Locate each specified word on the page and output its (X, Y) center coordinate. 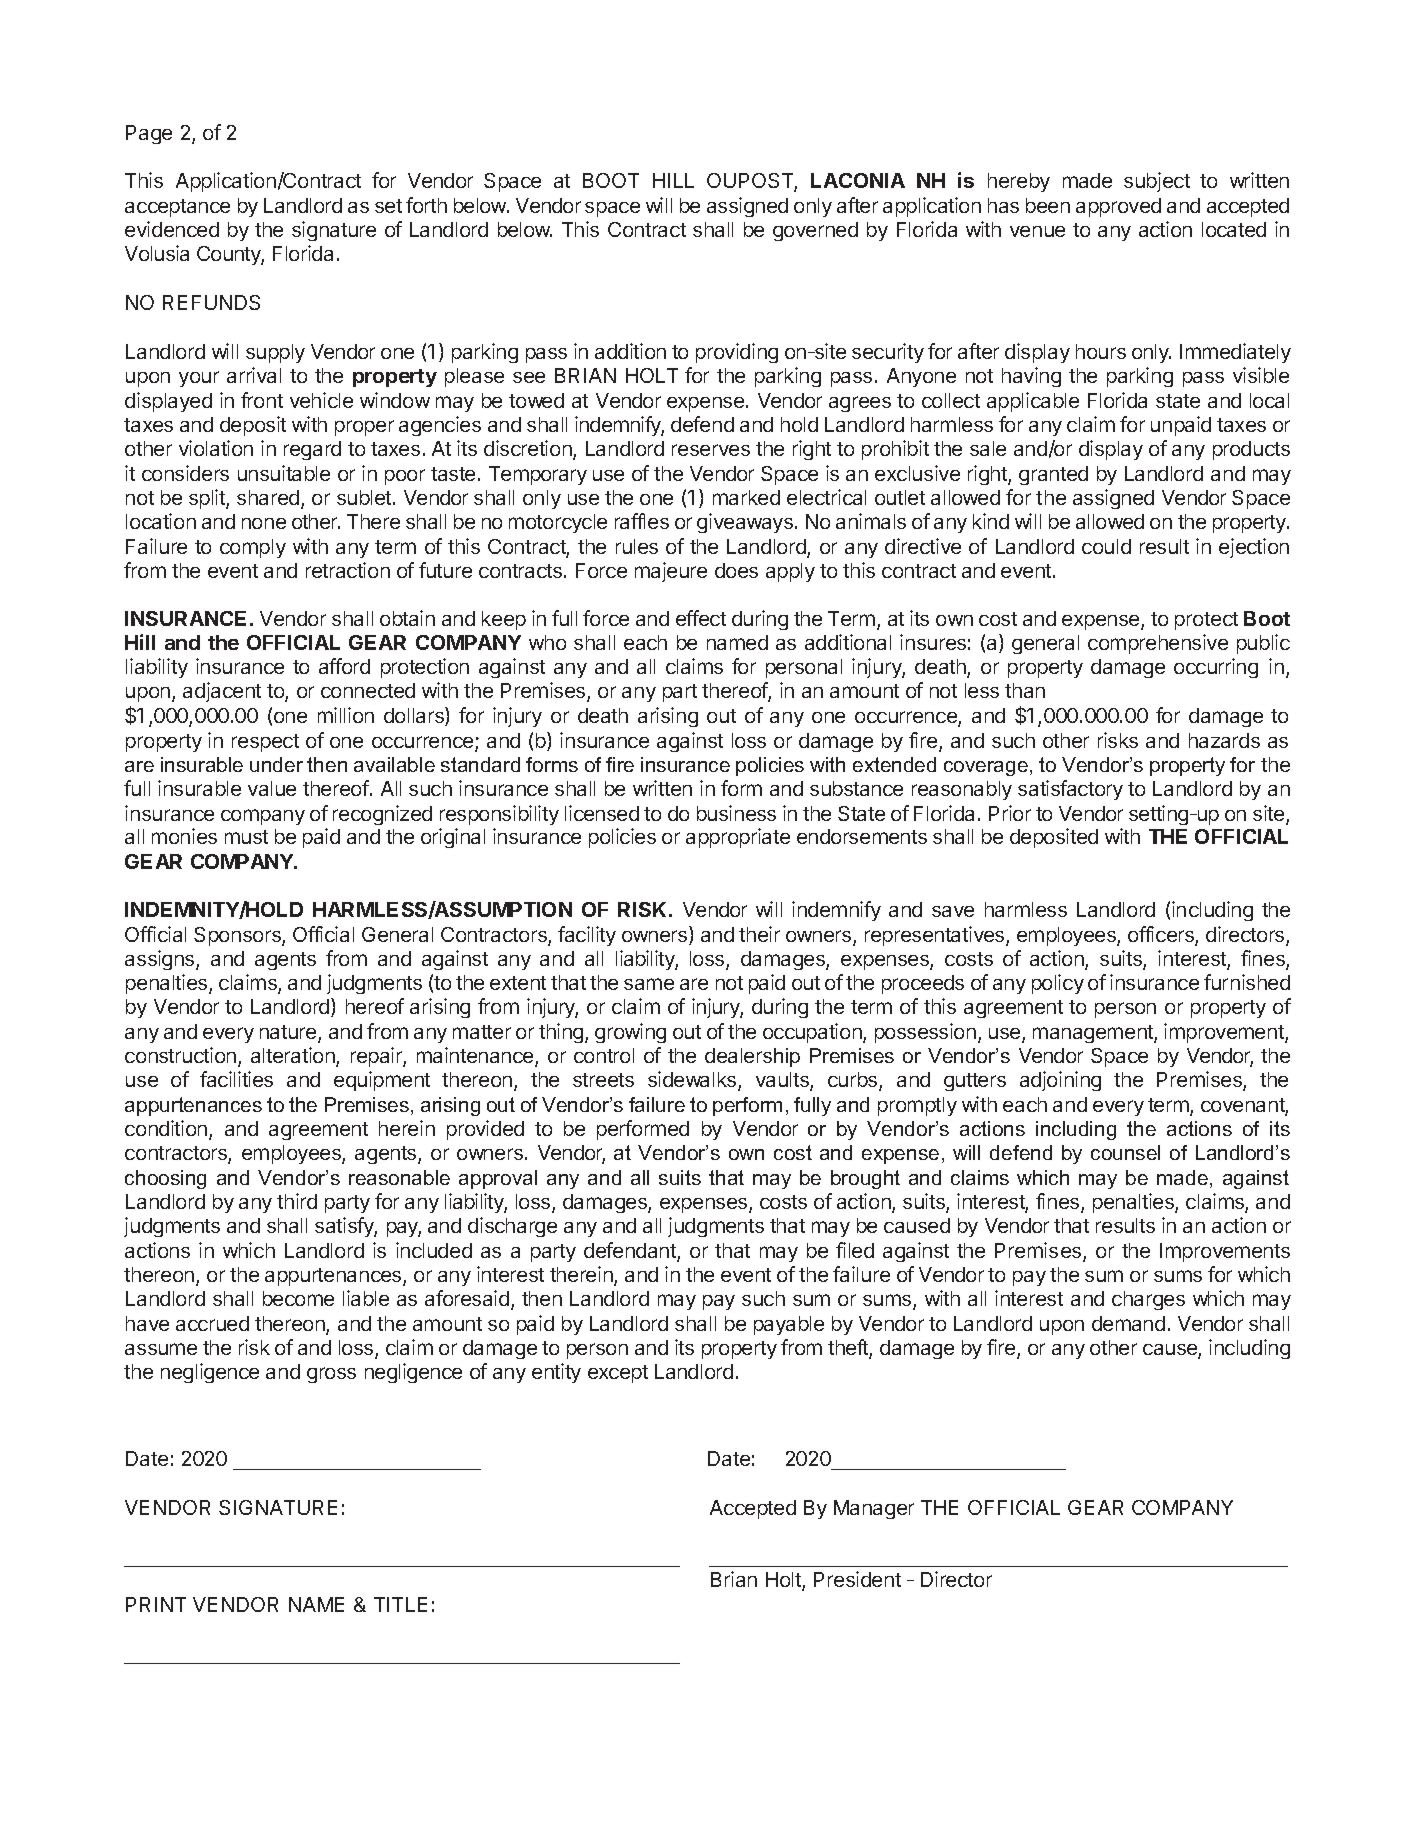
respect (265, 743)
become (298, 1298)
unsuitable (284, 473)
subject (1157, 182)
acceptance (177, 208)
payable (789, 1325)
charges (1148, 1300)
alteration (294, 1056)
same (649, 984)
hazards (1224, 740)
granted (1053, 475)
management (1094, 1034)
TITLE (400, 1604)
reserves (711, 450)
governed (815, 231)
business (736, 813)
